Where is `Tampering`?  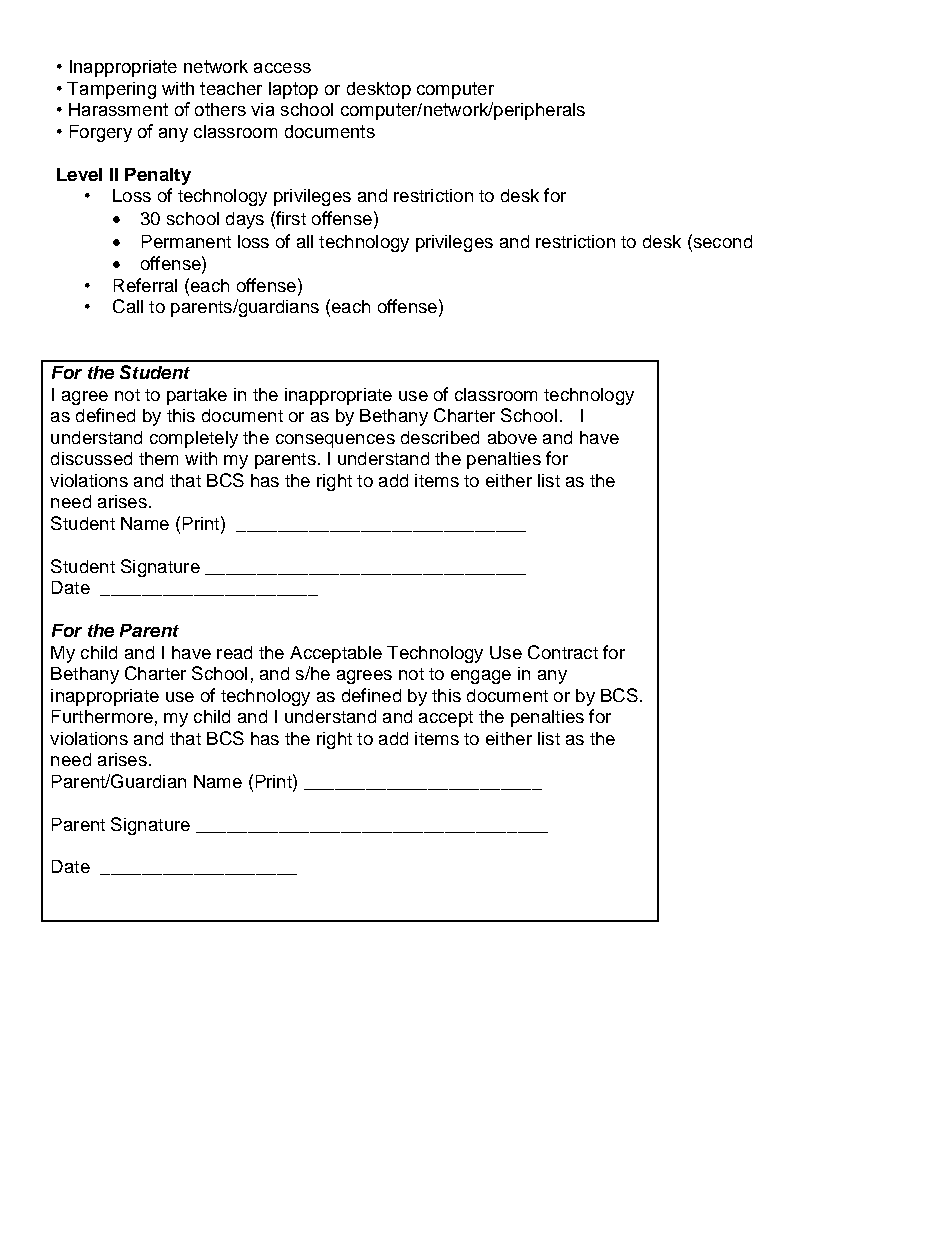 Tampering is located at coordinates (111, 90).
